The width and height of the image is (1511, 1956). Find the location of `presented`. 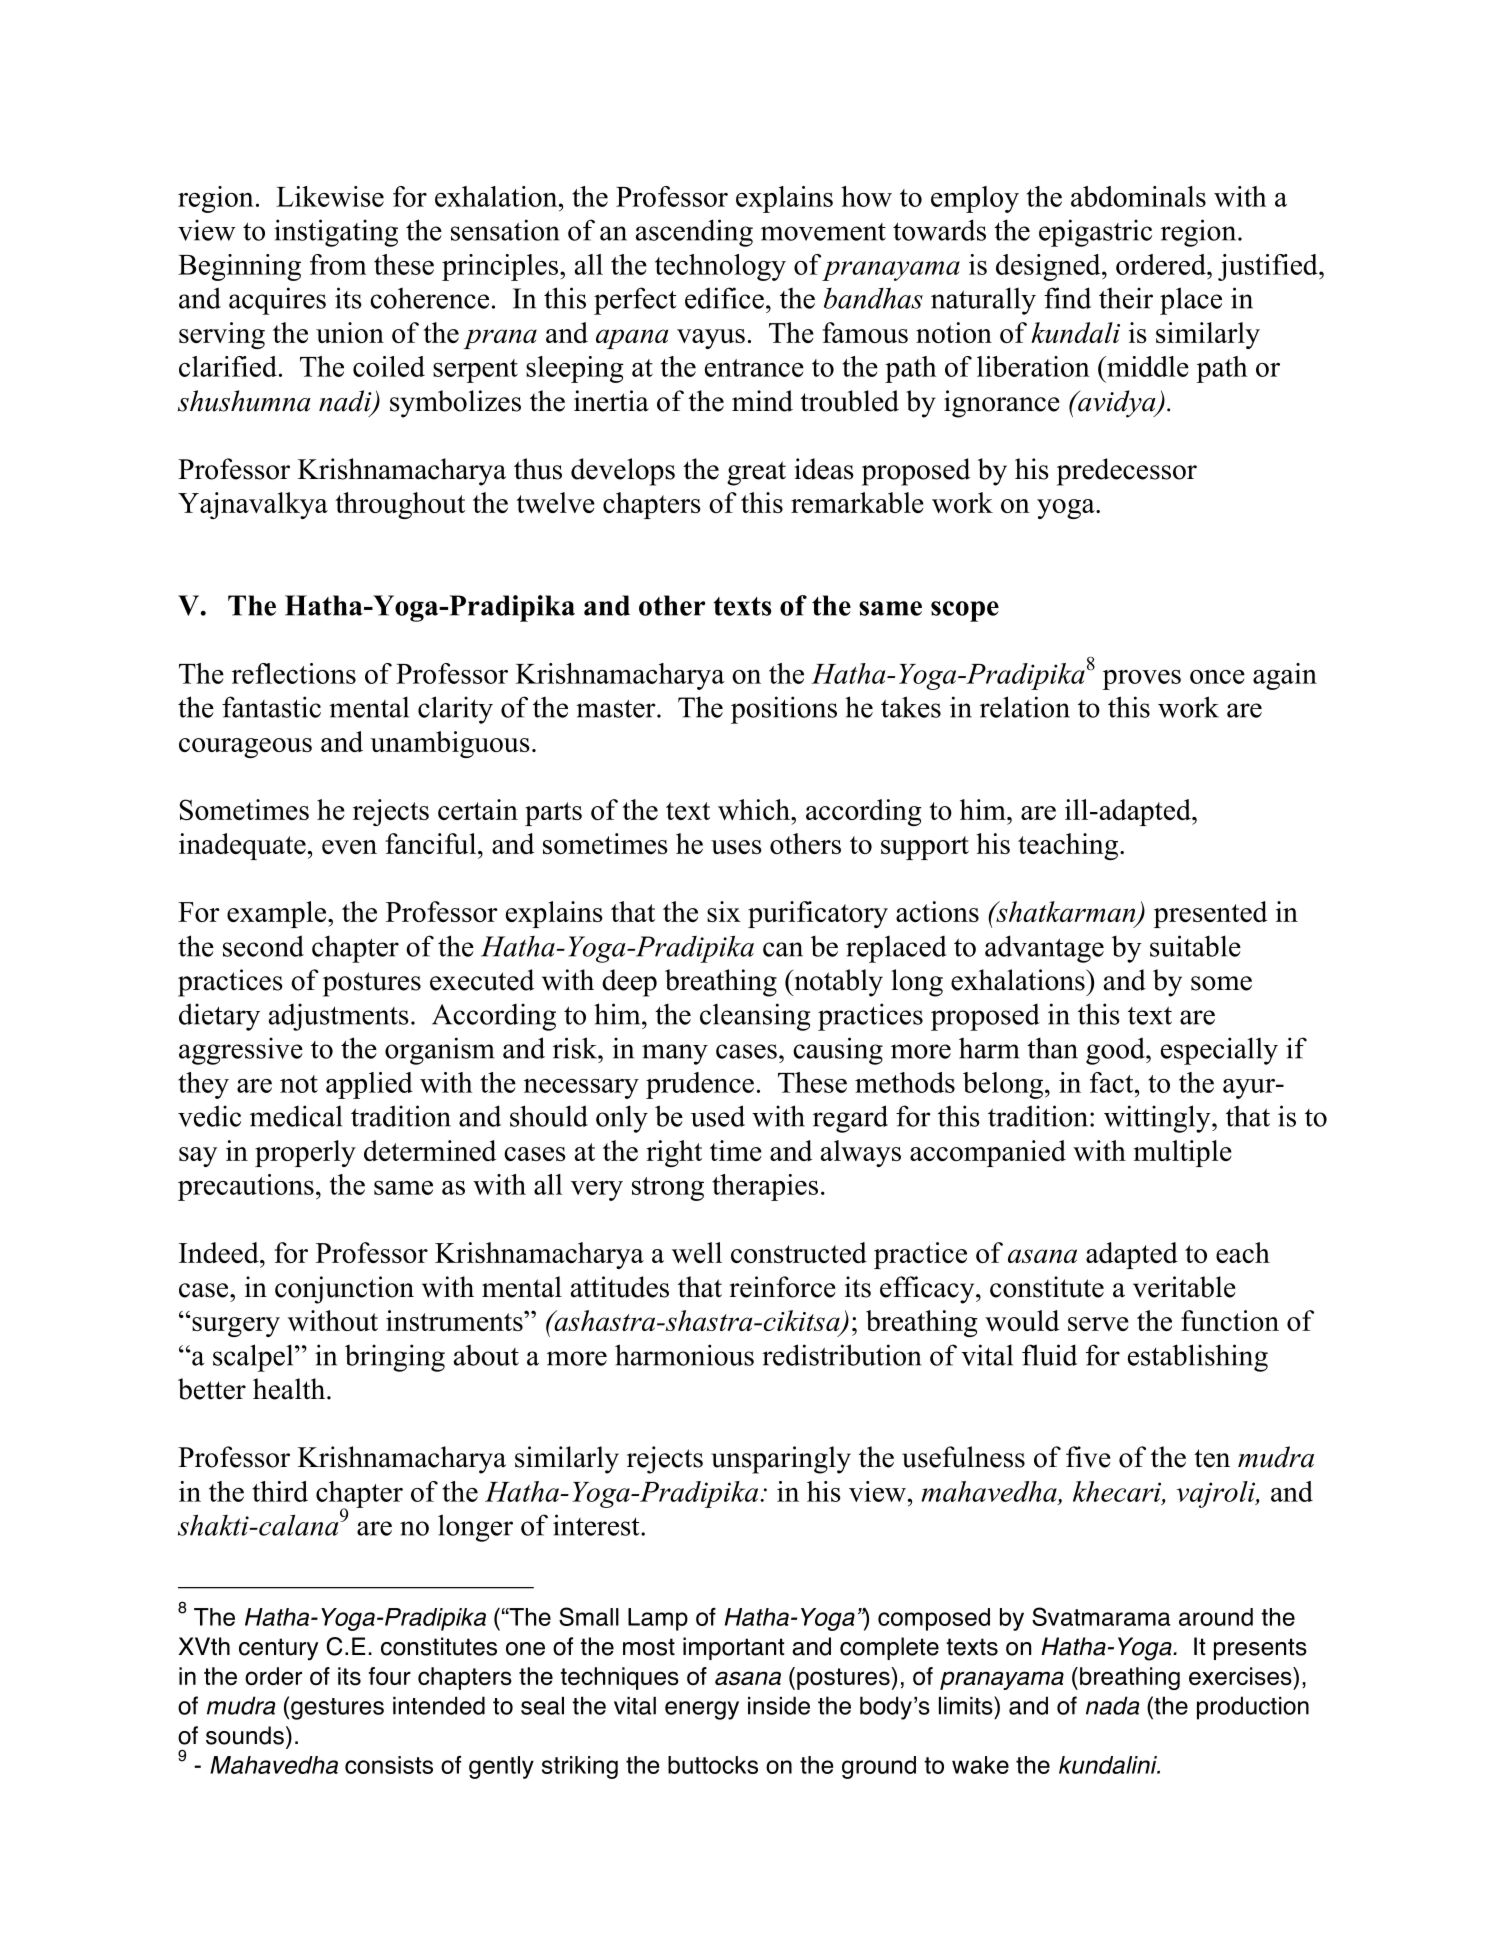

presented is located at coordinates (1210, 914).
